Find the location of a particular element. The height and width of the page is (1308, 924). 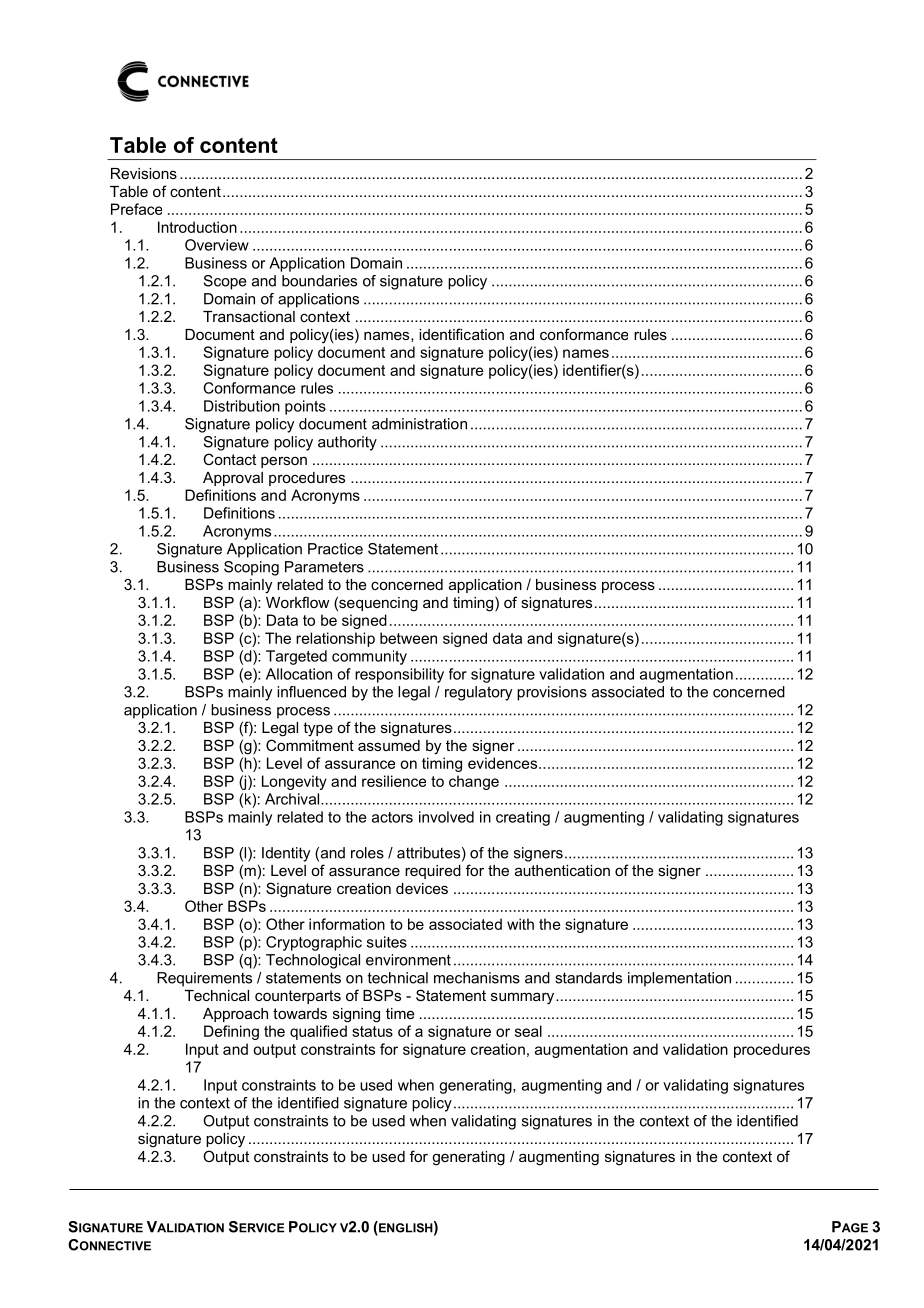

identification is located at coordinates (461, 334).
